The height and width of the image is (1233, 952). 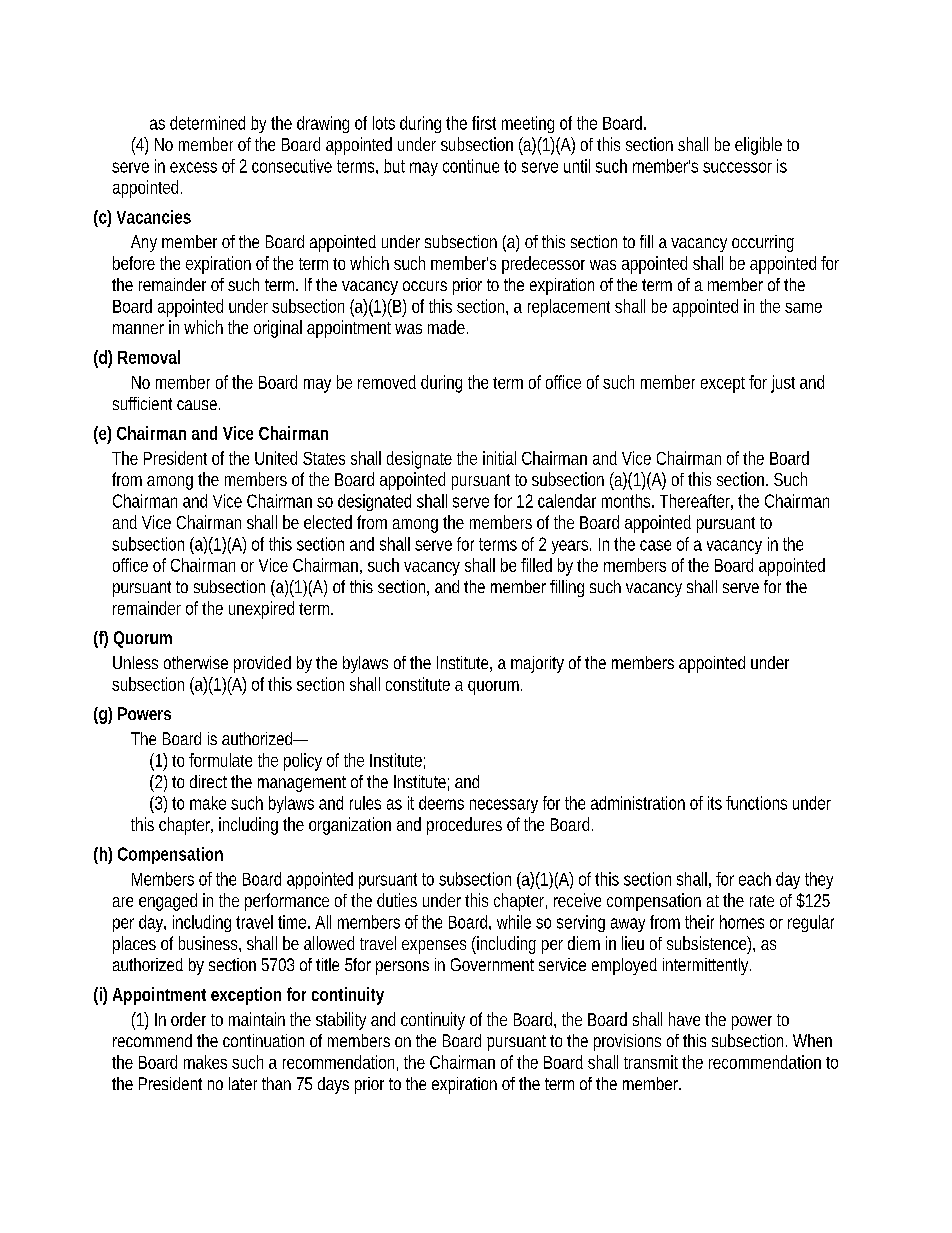 I want to click on successor, so click(x=737, y=167).
